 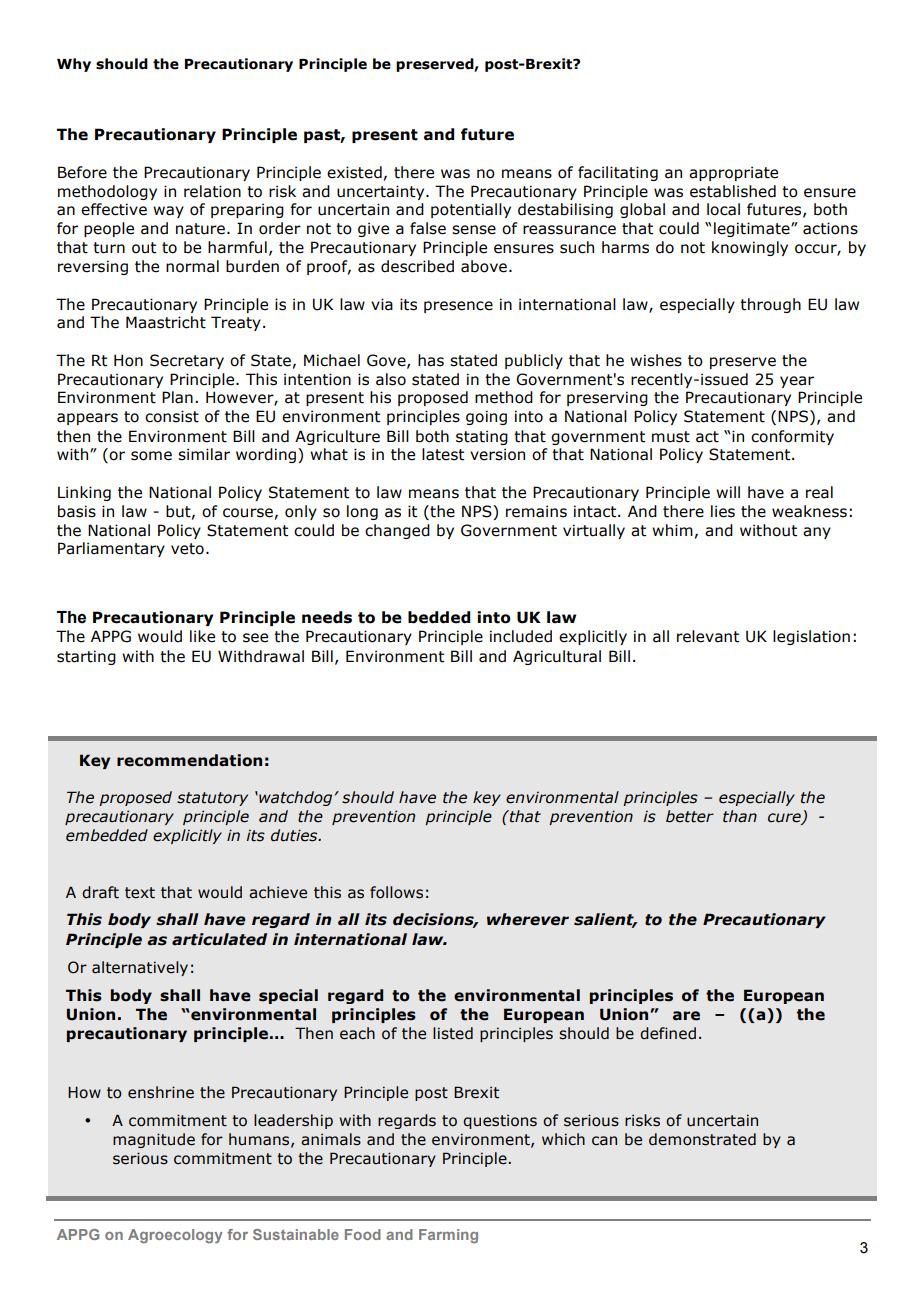 What do you see at coordinates (733, 173) in the page?
I see `appropriate` at bounding box center [733, 173].
